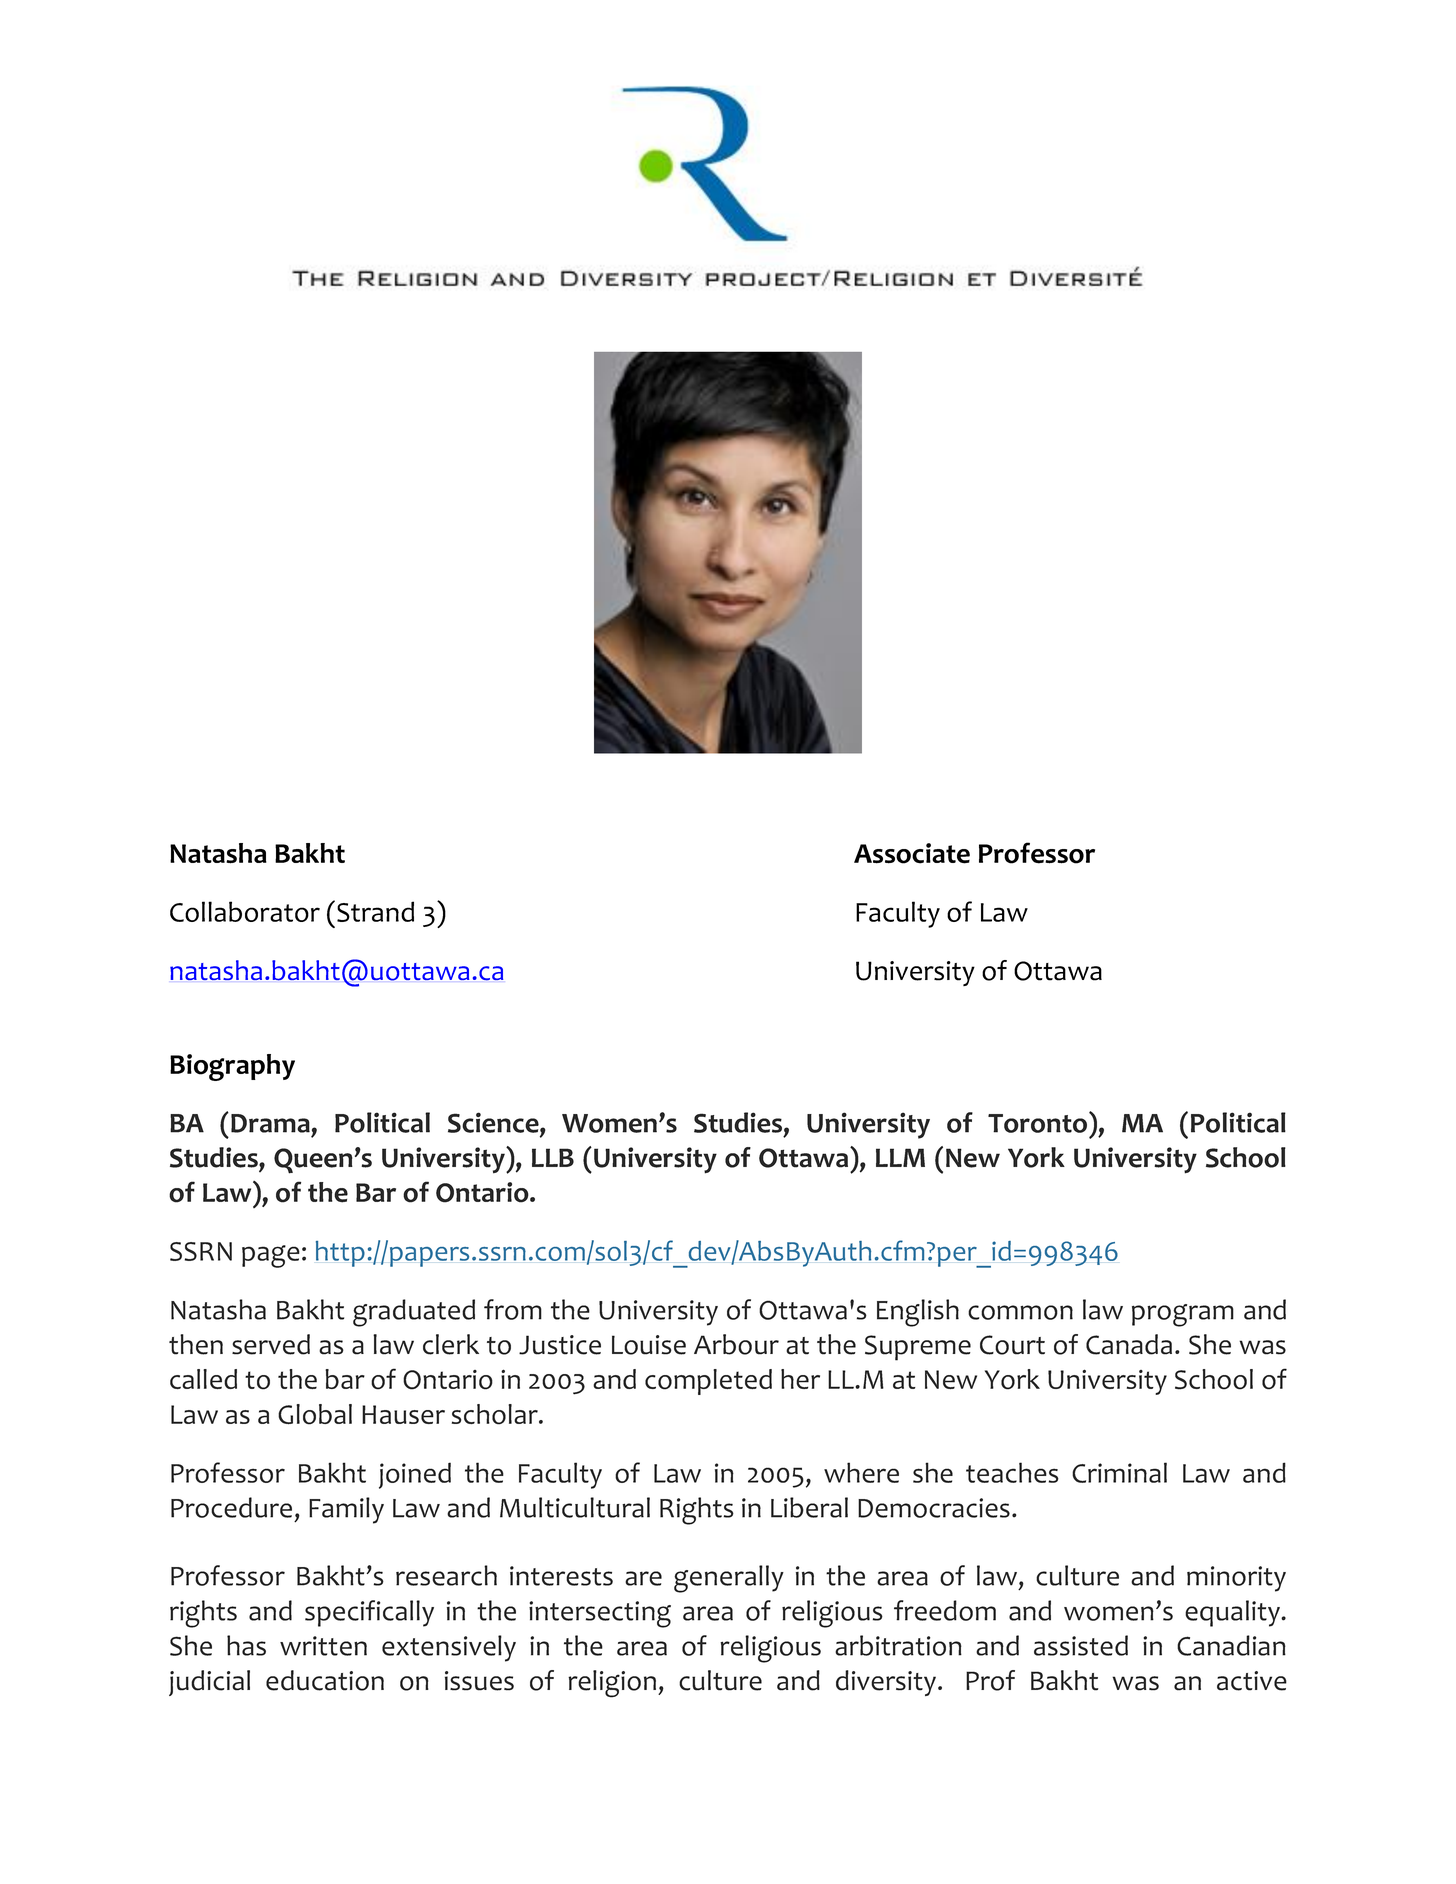 This screenshot has height=1884, width=1456. Describe the element at coordinates (900, 1157) in the screenshot. I see `LLM` at that location.
